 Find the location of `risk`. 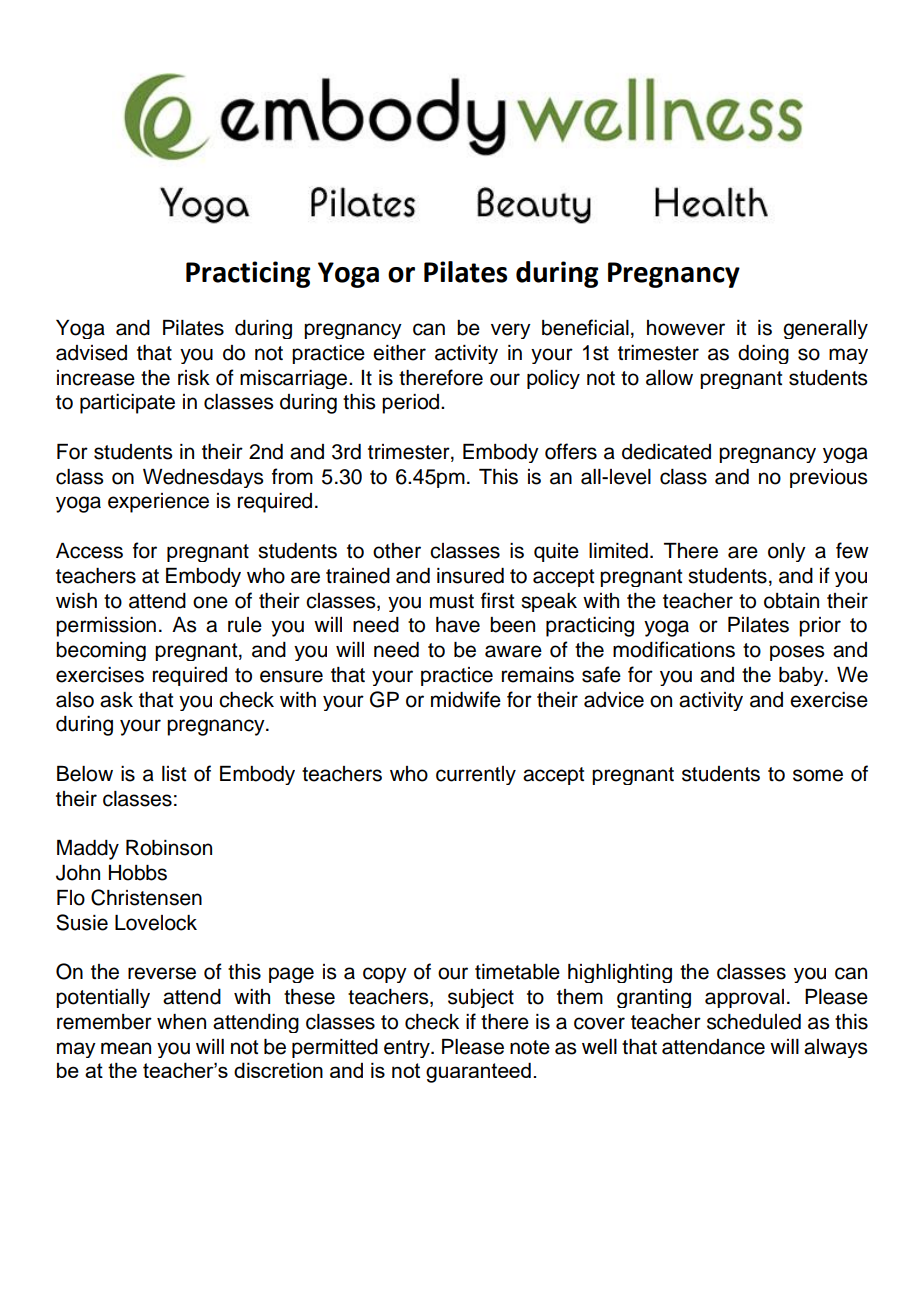

risk is located at coordinates (194, 378).
